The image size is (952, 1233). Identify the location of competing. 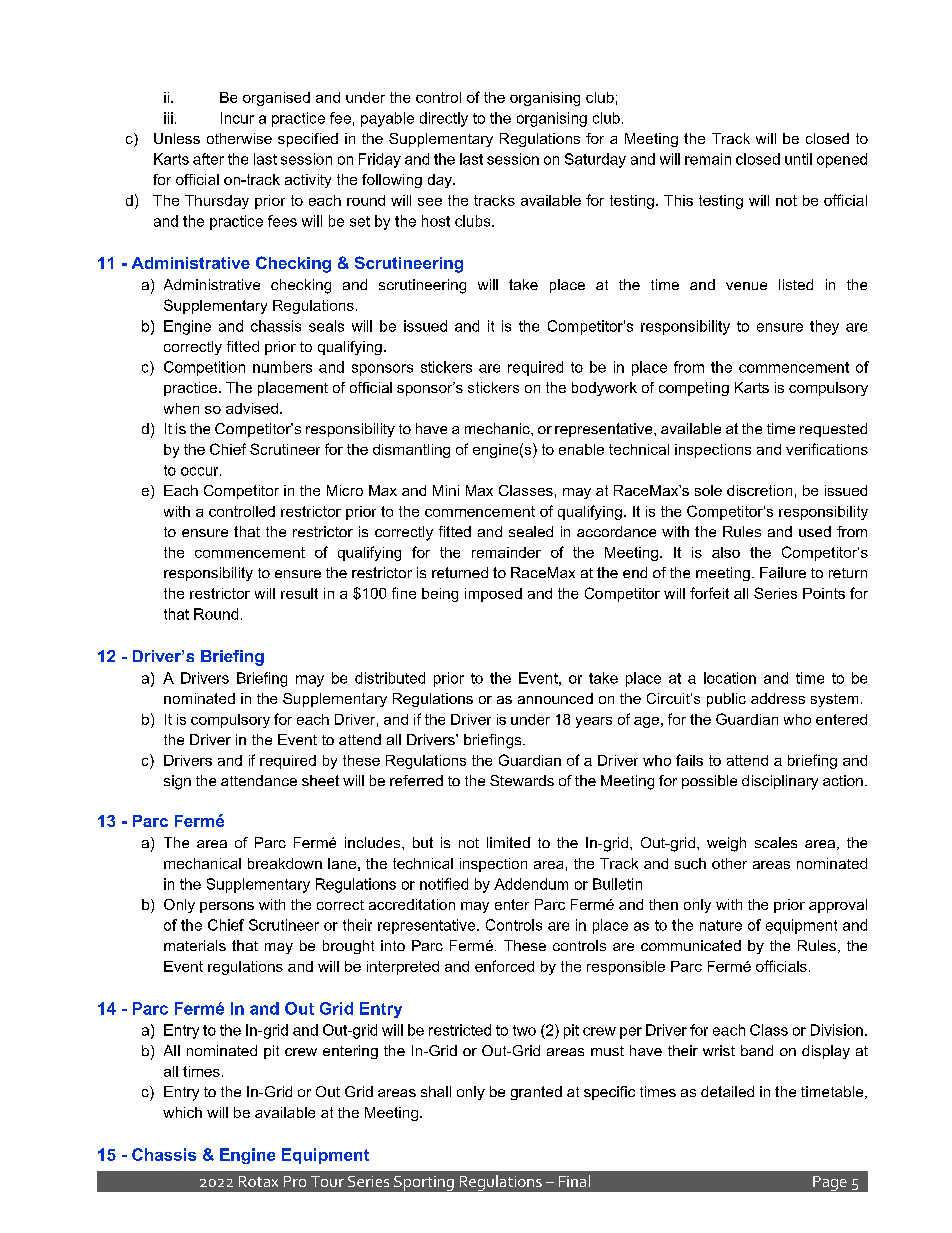
(694, 389).
